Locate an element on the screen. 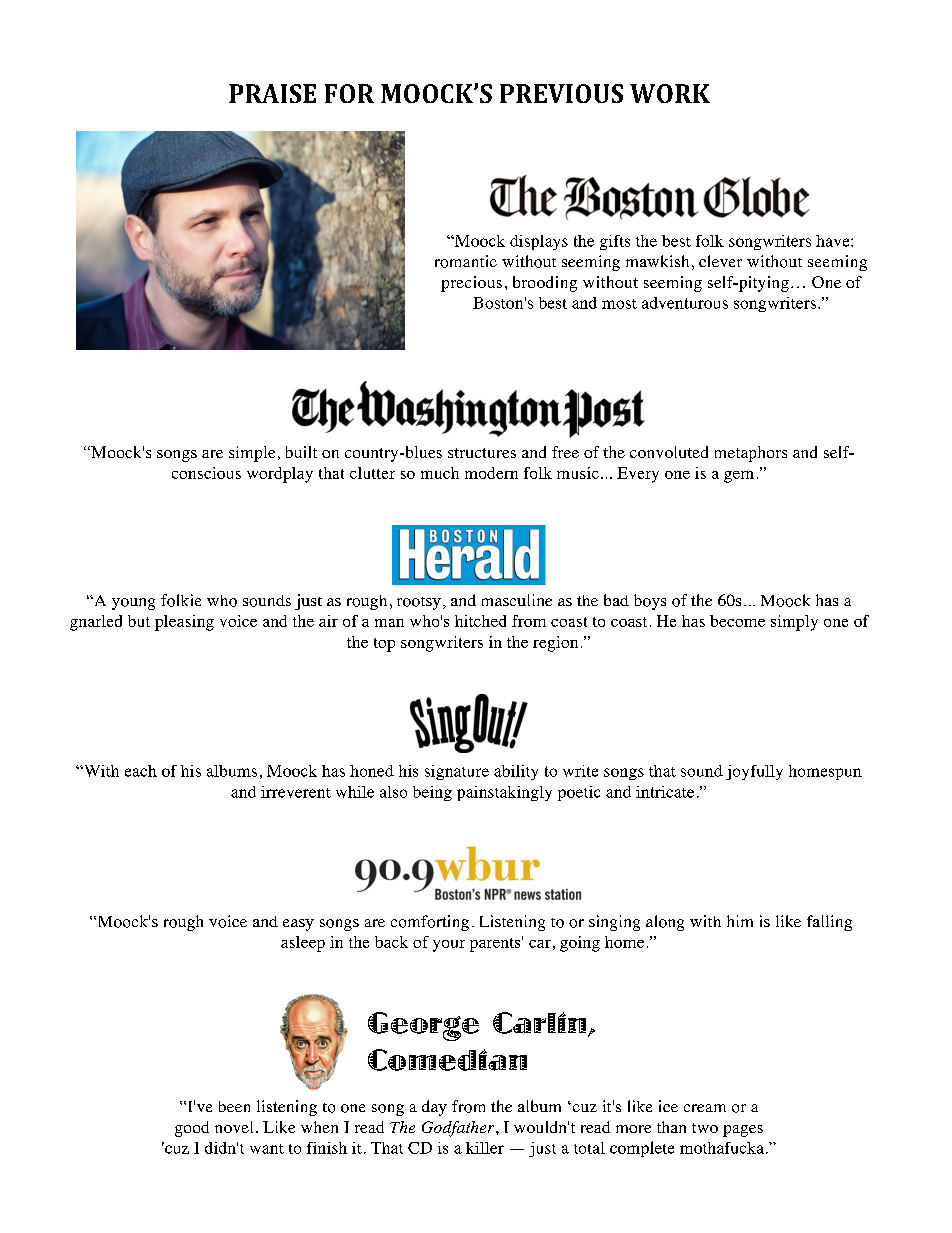  romantic is located at coordinates (466, 261).
